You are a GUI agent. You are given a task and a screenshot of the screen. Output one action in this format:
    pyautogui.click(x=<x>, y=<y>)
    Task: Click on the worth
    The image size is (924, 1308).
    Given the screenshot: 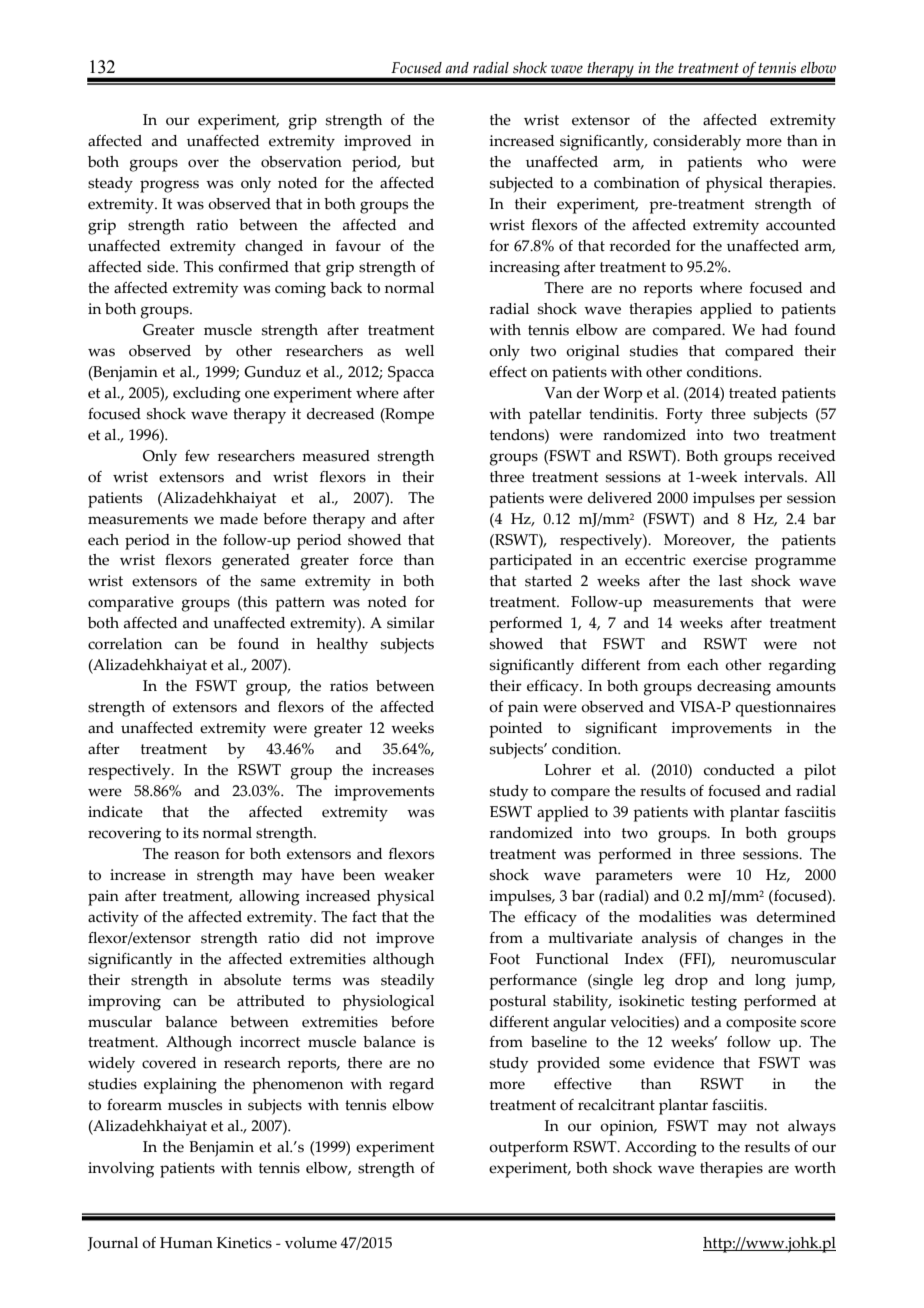 What is the action you would take?
    pyautogui.click(x=815, y=1168)
